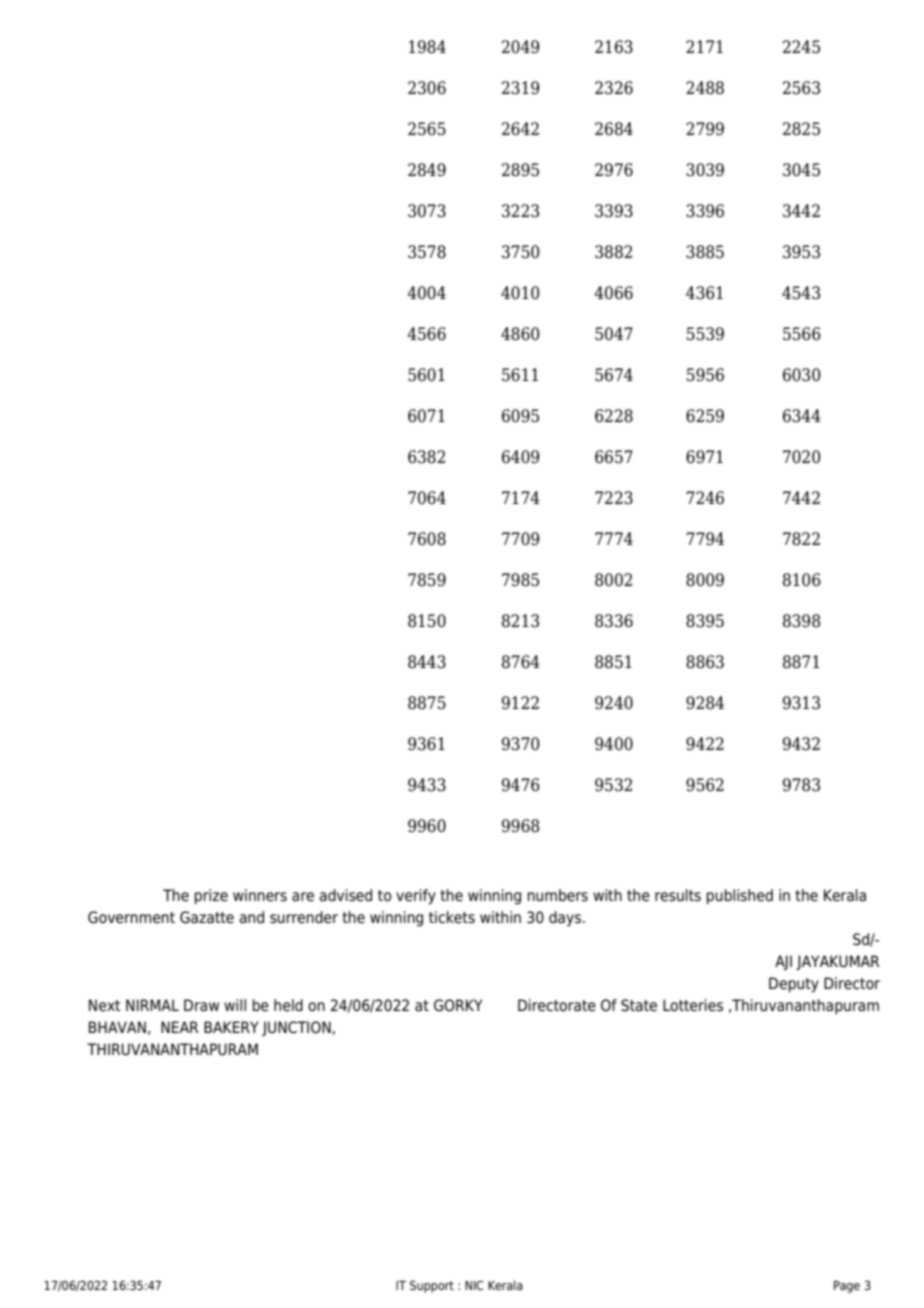  Describe the element at coordinates (474, 1285) in the image. I see `NIC` at that location.
